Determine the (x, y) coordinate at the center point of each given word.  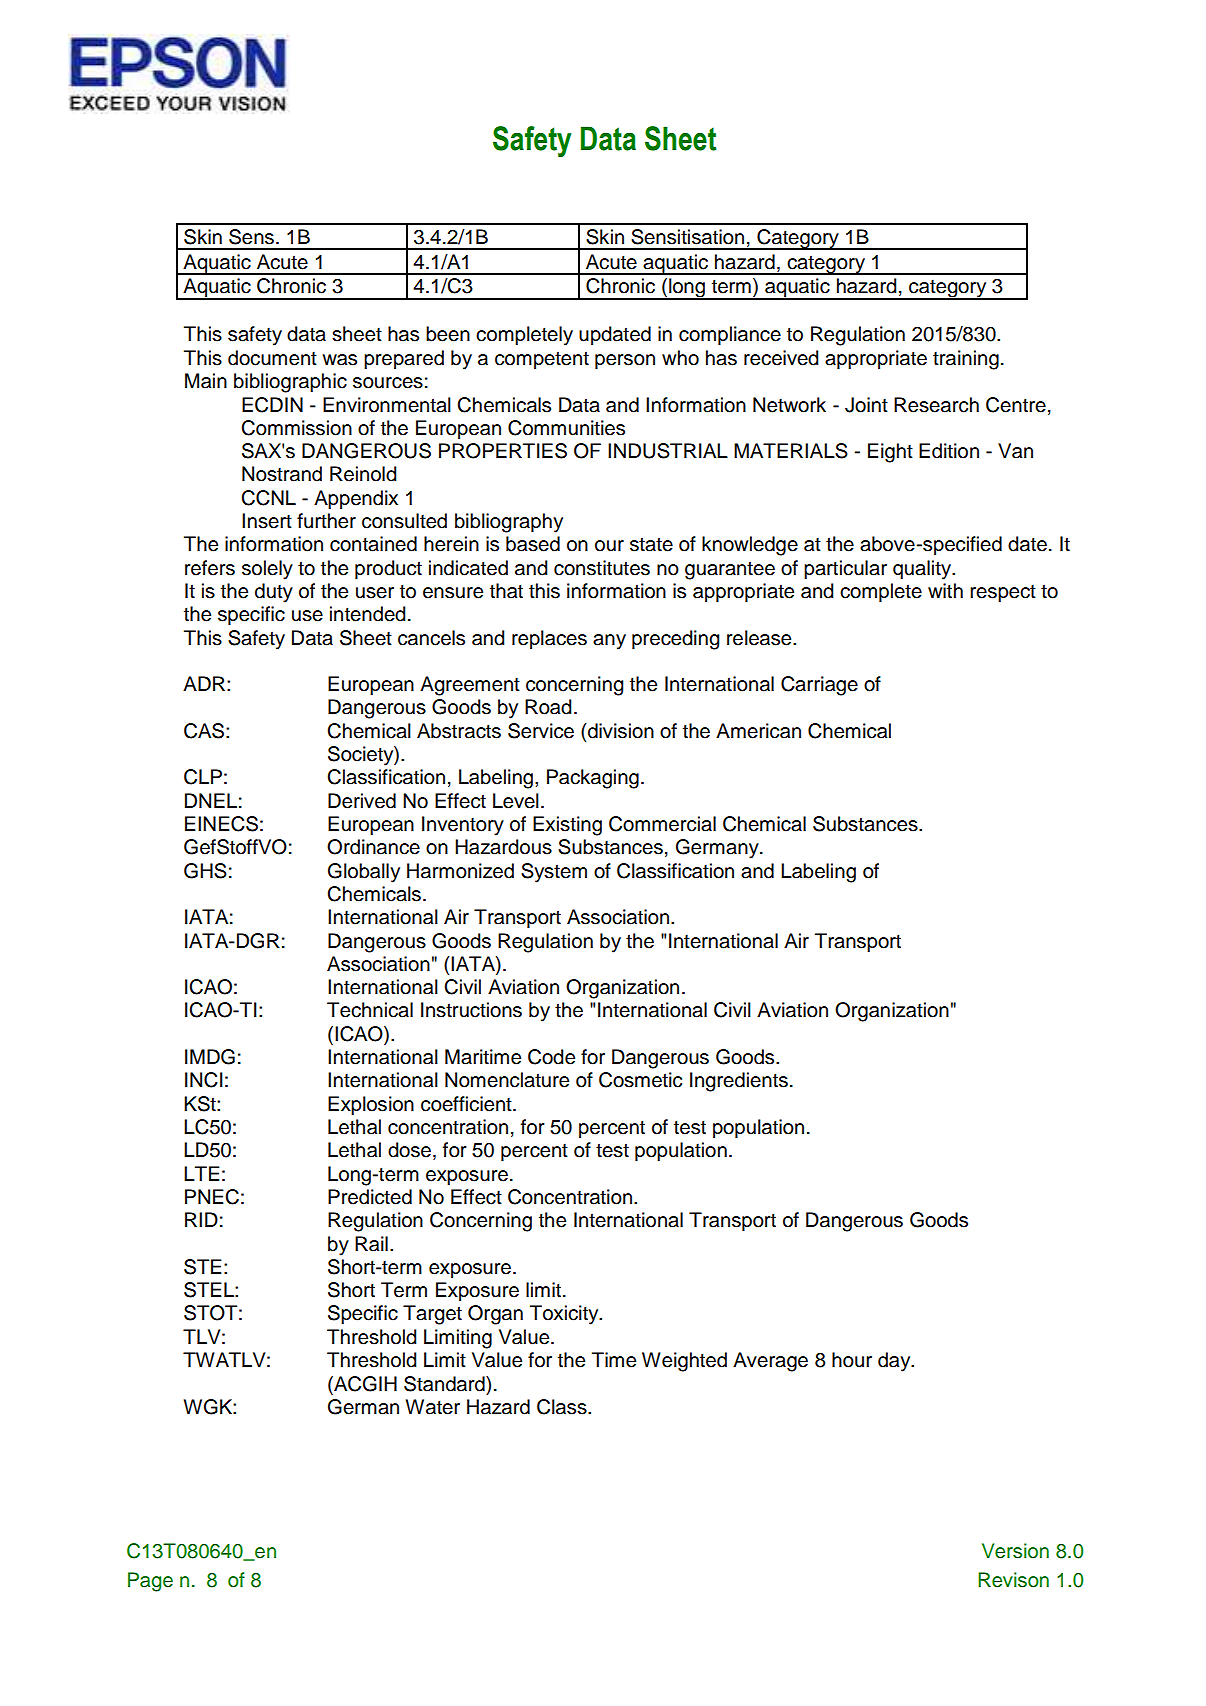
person (625, 361)
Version (1015, 1551)
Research (936, 405)
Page (150, 1582)
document (272, 358)
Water (432, 1407)
